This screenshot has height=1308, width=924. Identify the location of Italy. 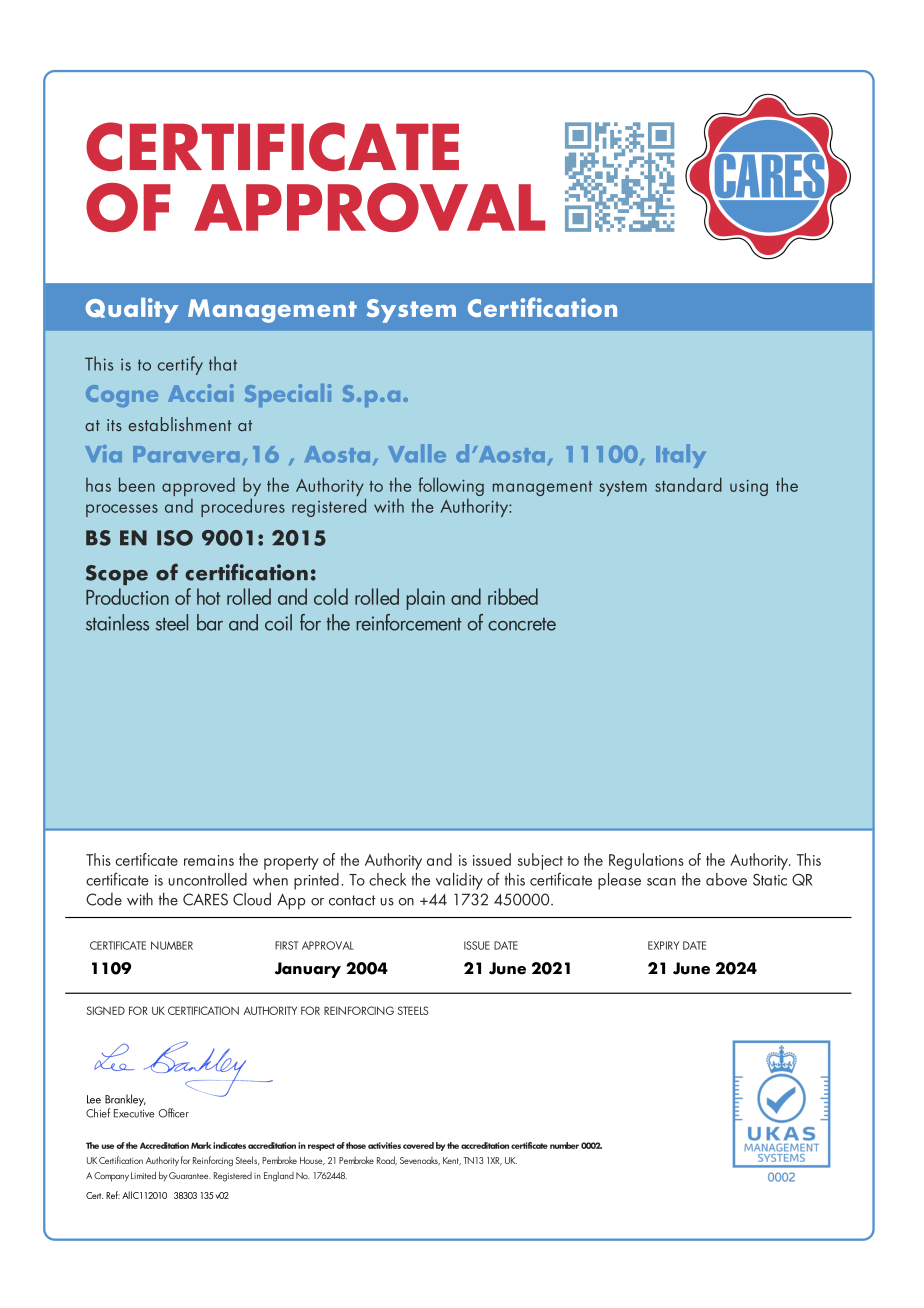
(681, 456).
